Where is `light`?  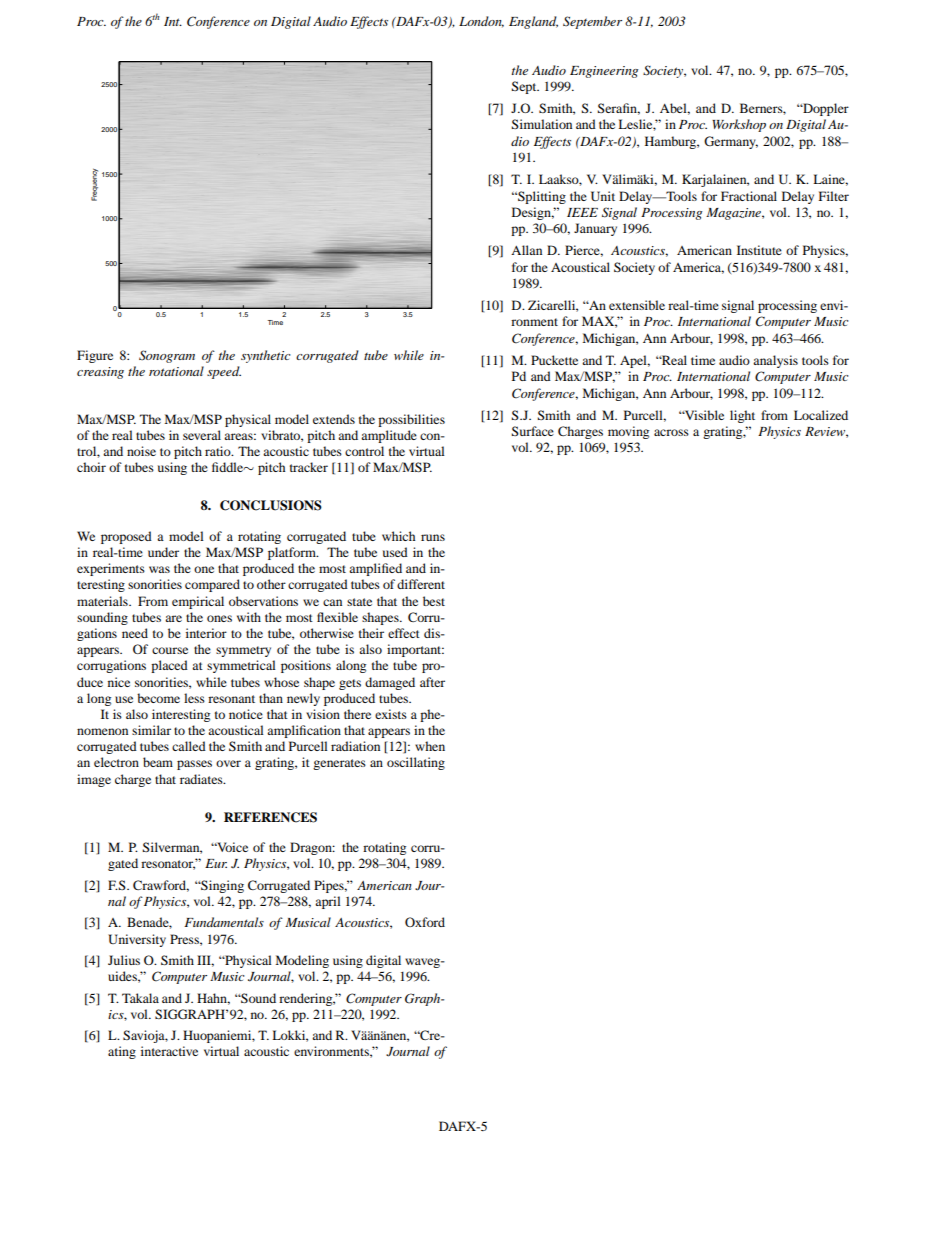 light is located at coordinates (742, 416).
